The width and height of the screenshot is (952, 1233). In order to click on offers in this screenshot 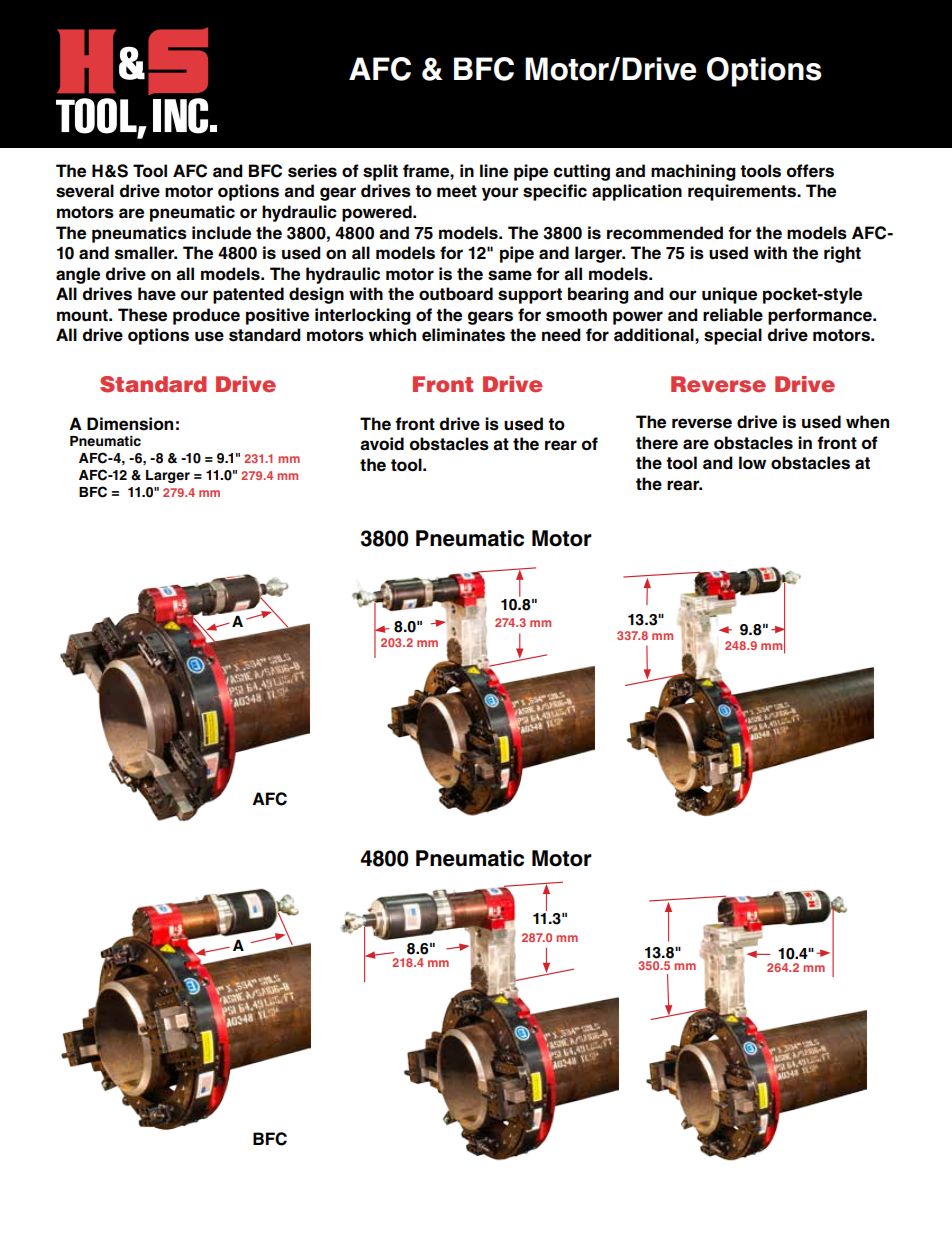, I will do `click(810, 171)`.
